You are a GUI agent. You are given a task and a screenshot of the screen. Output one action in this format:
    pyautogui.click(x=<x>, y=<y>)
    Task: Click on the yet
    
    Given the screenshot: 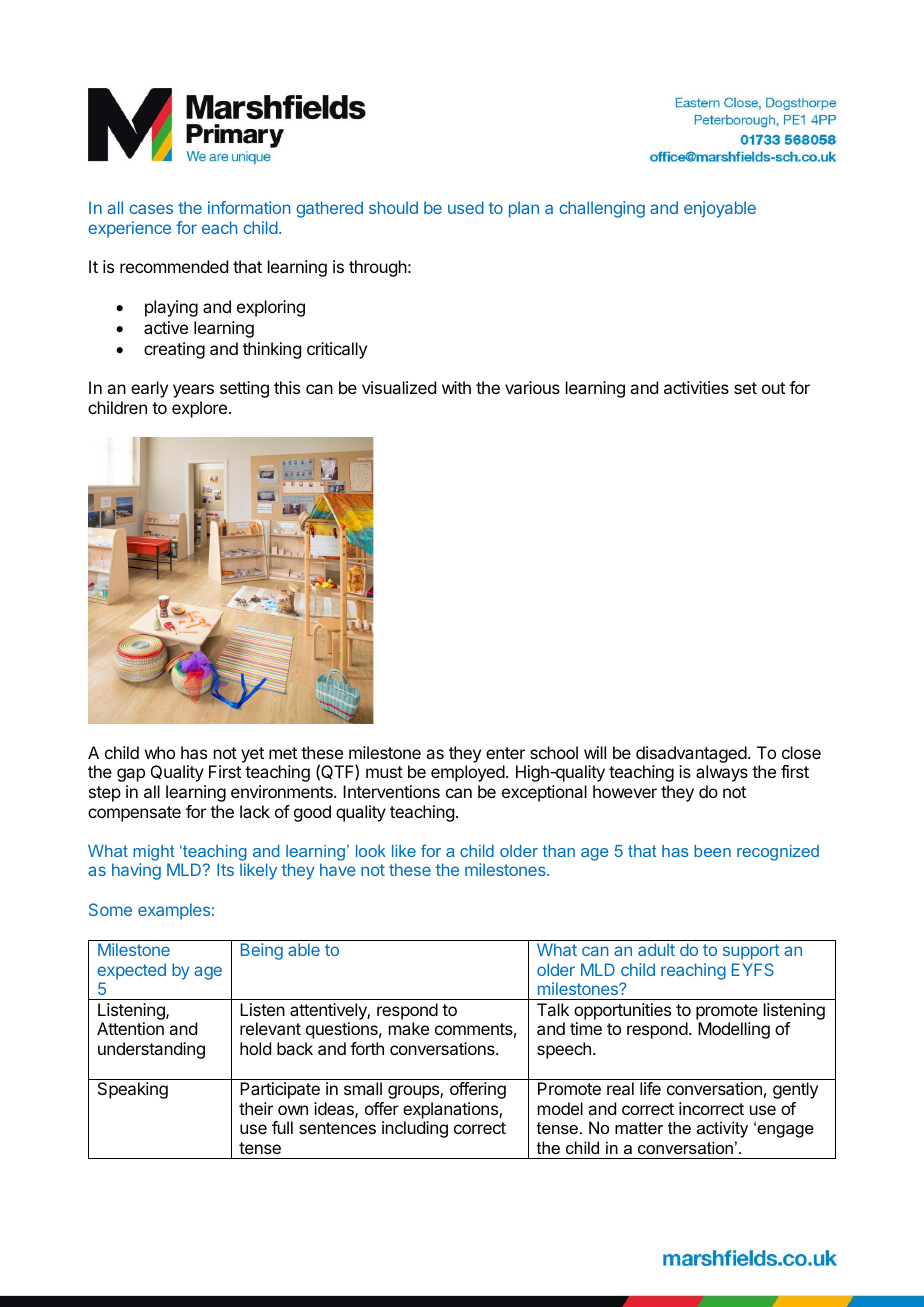 What is the action you would take?
    pyautogui.click(x=252, y=755)
